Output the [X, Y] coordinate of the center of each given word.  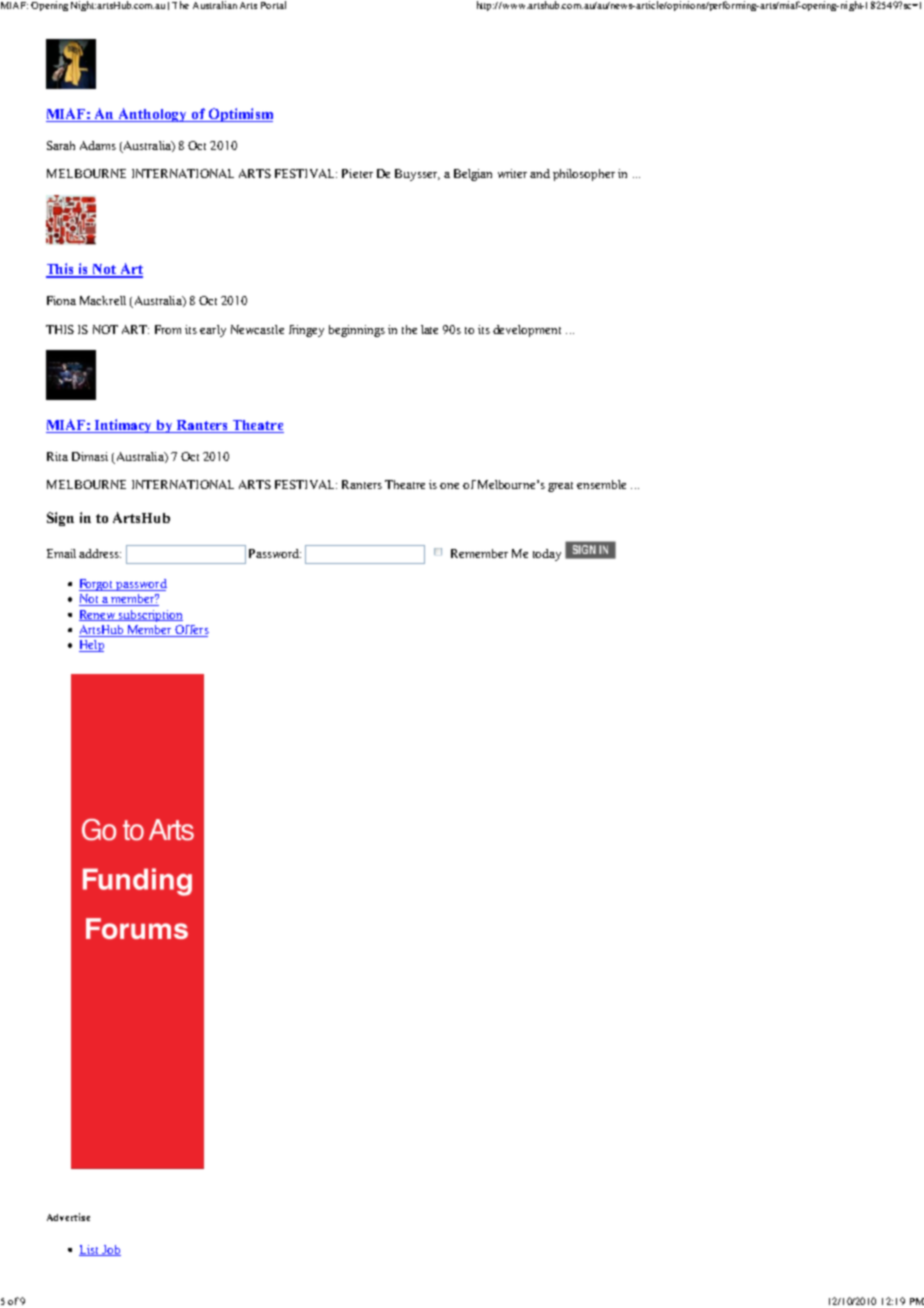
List [90, 1250]
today [547, 555]
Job [111, 1250]
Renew [98, 615]
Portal [273, 5]
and [540, 173]
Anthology [153, 115]
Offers [191, 631]
